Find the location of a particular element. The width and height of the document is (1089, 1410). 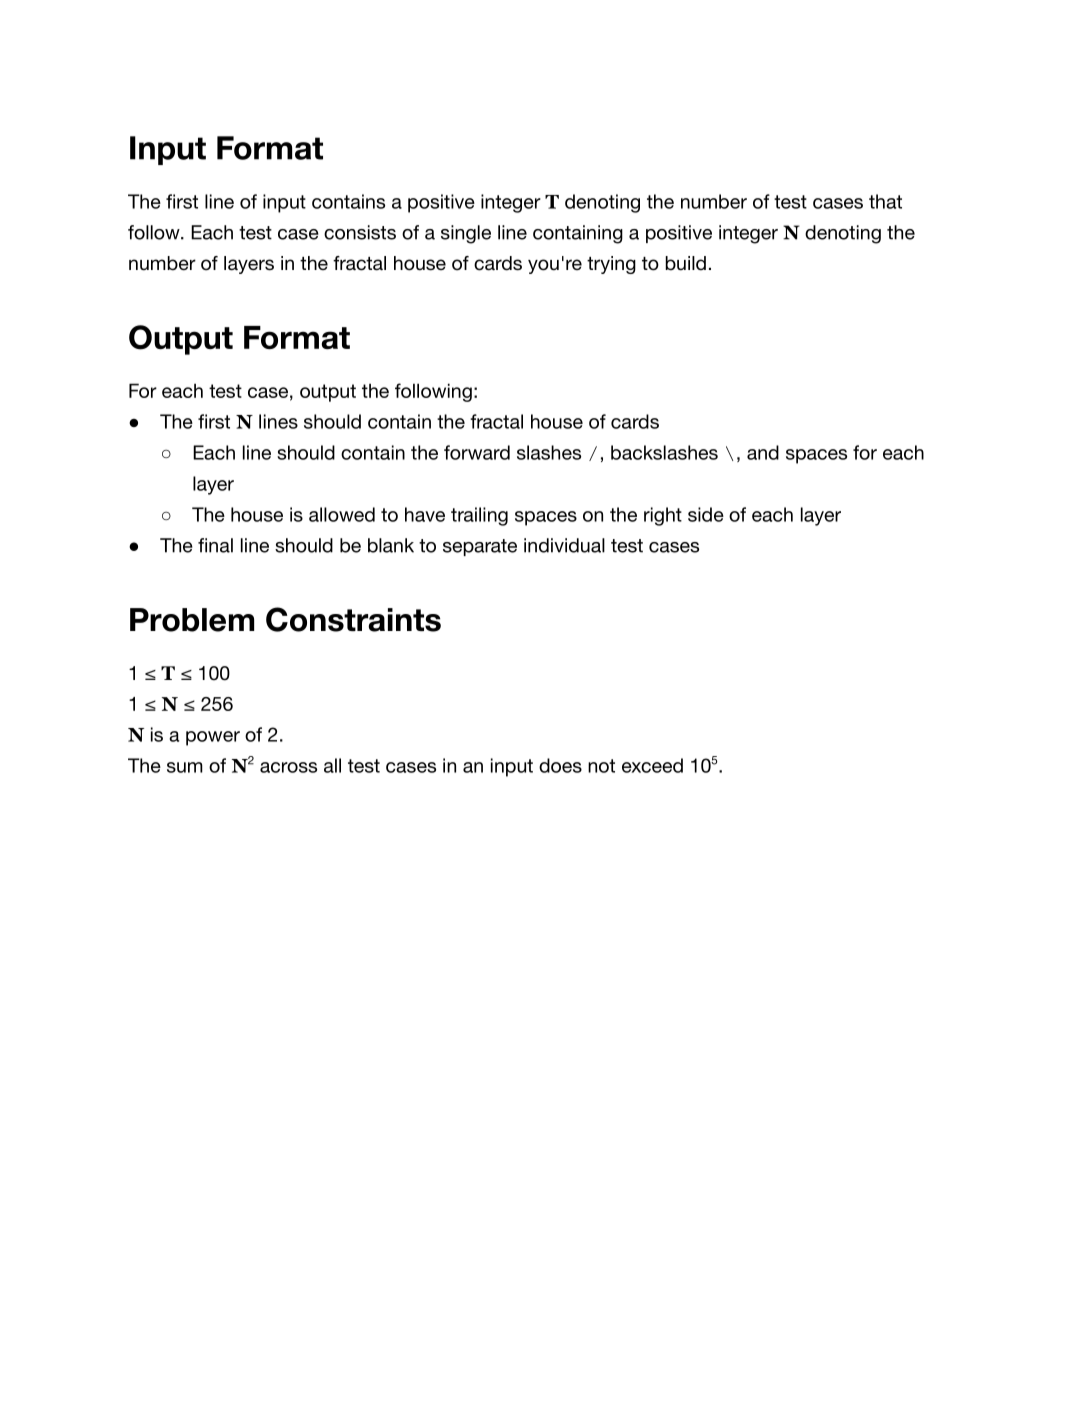

that is located at coordinates (885, 201).
